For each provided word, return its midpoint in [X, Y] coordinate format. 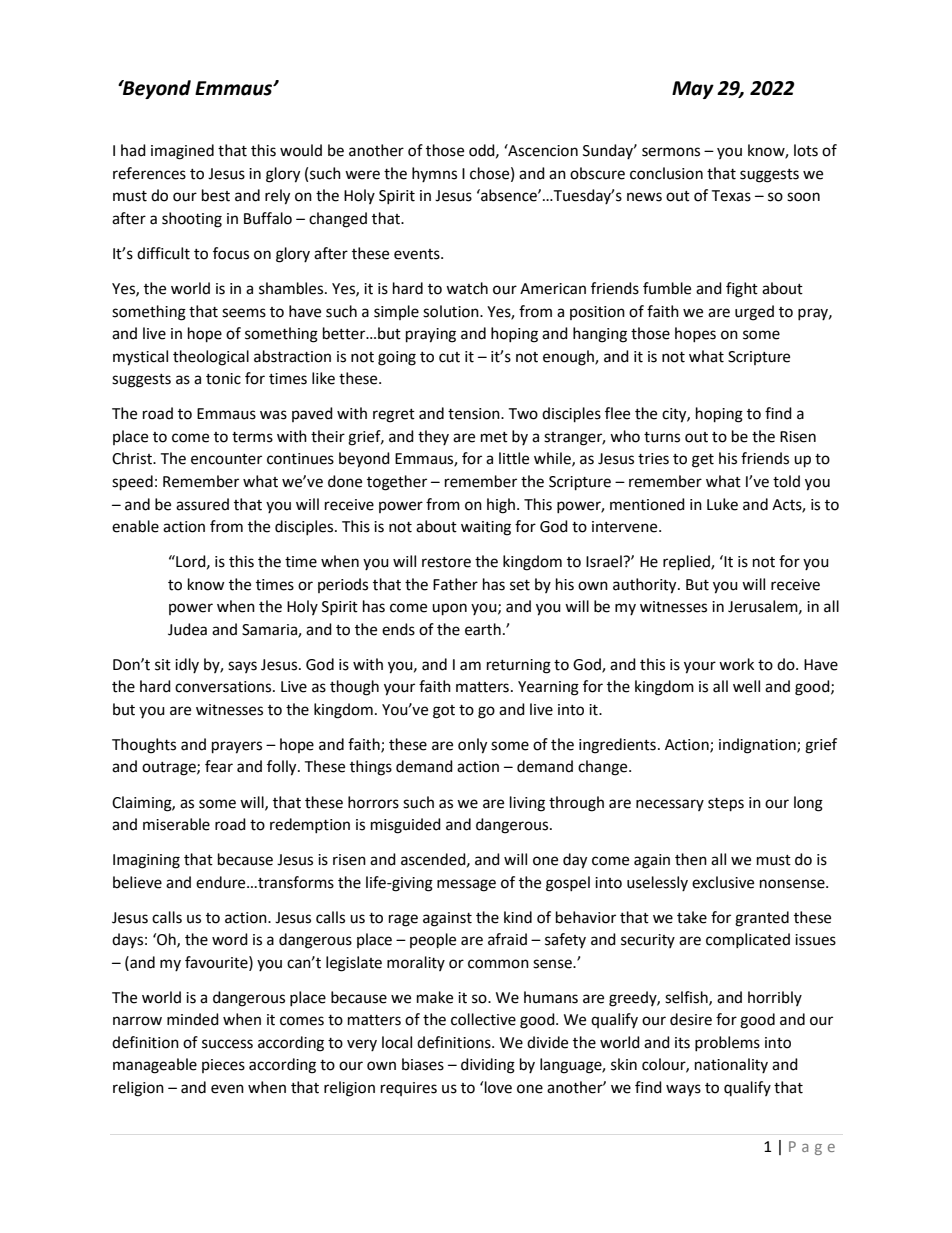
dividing [488, 1066]
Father [455, 584]
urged [754, 313]
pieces [223, 1066]
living [527, 804]
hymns [434, 174]
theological [211, 358]
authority [646, 586]
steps [726, 805]
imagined [182, 152]
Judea [187, 629]
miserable [176, 824]
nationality [731, 1065]
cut [449, 357]
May [693, 90]
